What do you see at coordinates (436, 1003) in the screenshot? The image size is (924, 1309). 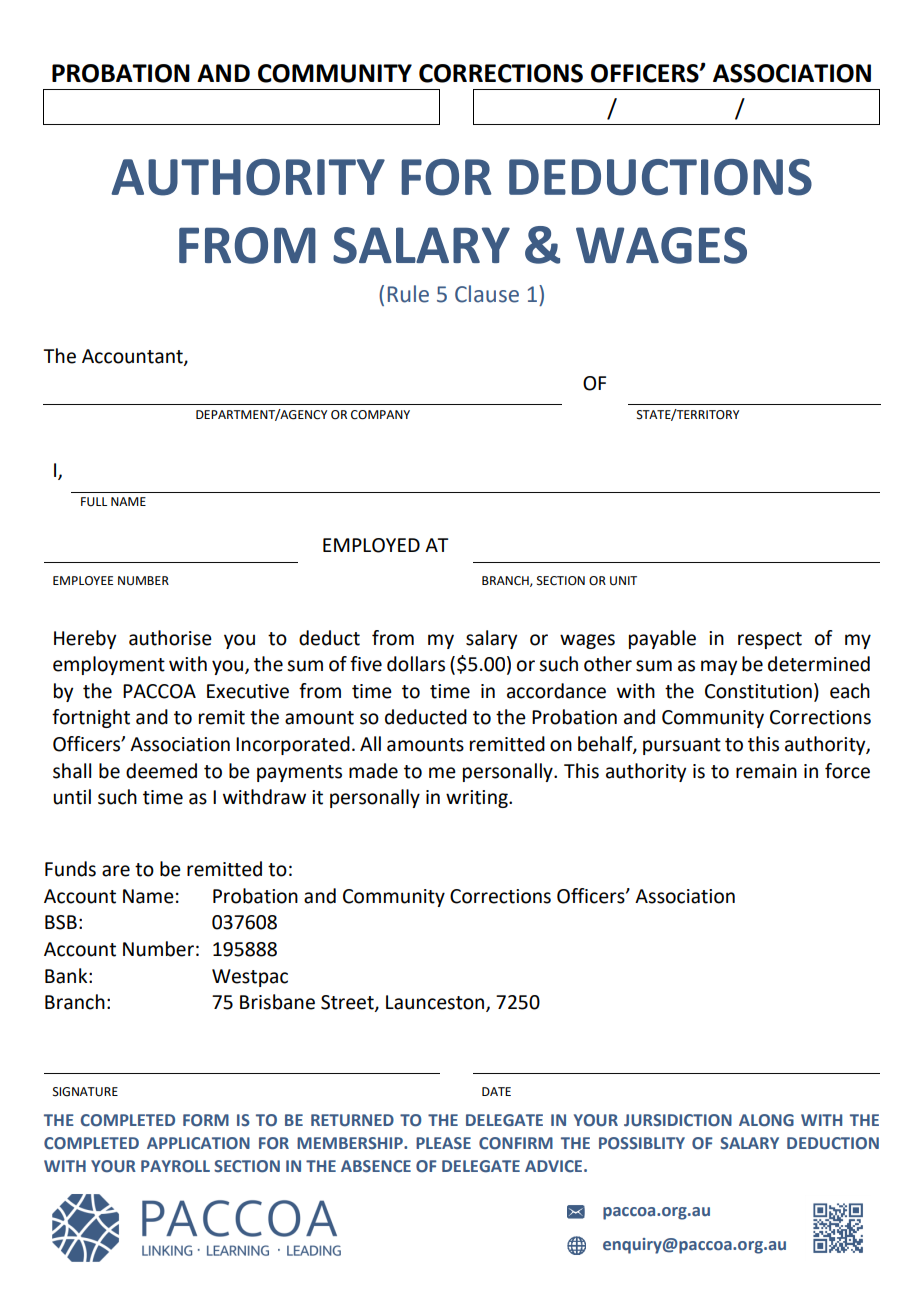 I see `Launceston` at bounding box center [436, 1003].
